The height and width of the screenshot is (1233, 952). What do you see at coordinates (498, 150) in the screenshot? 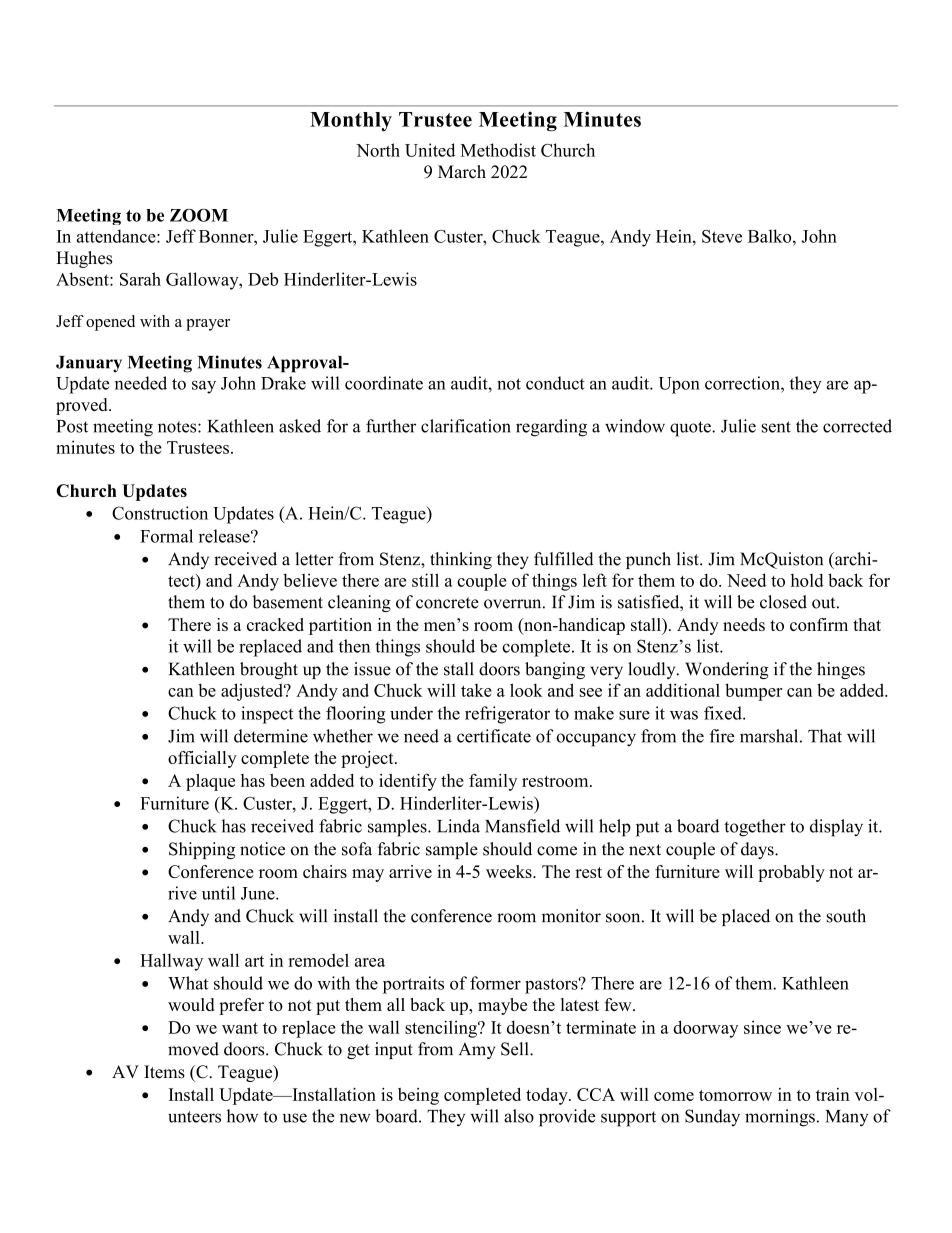
I see `Methodist` at bounding box center [498, 150].
